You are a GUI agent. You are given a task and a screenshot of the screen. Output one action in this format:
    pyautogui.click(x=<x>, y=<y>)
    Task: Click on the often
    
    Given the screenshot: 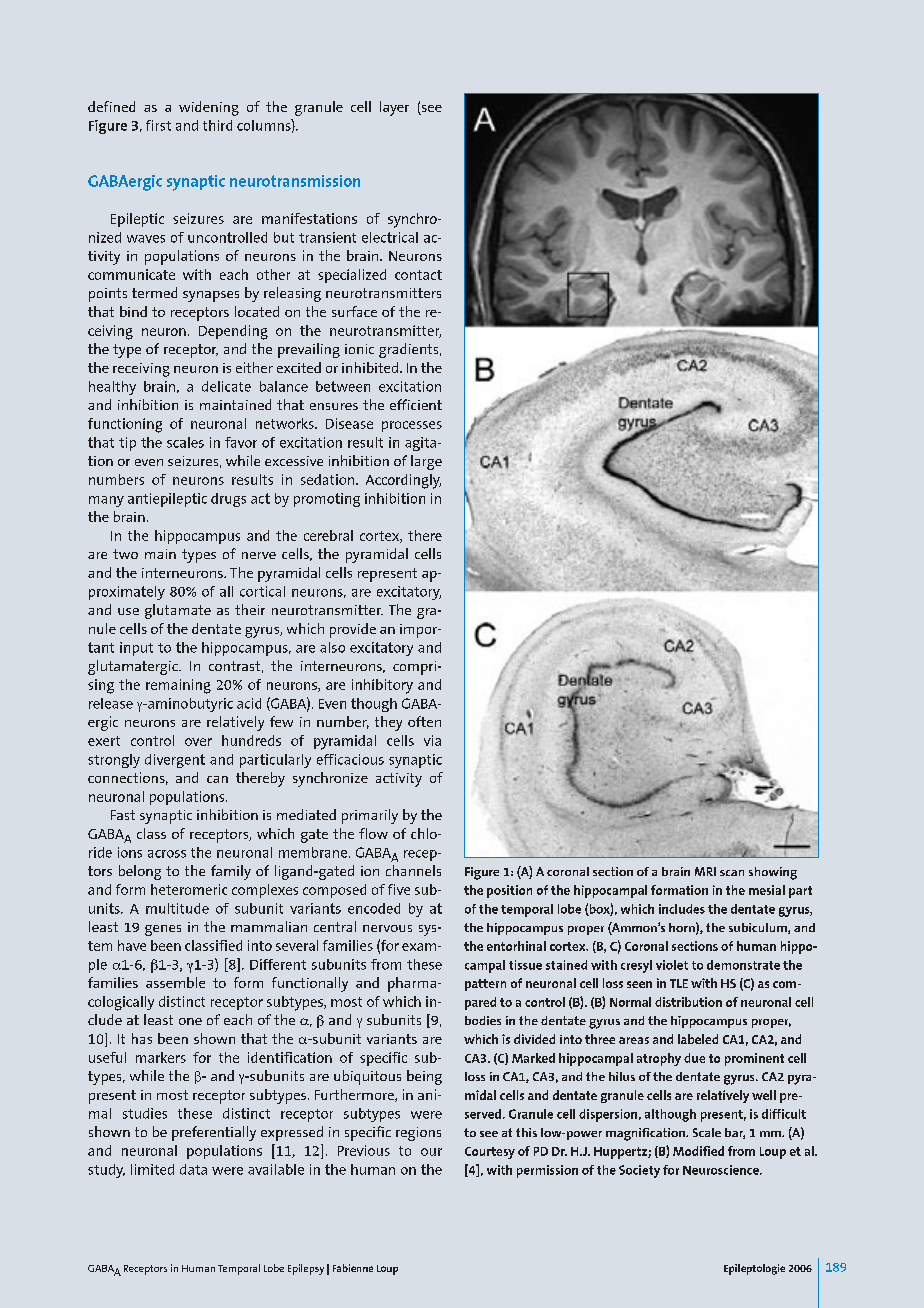 What is the action you would take?
    pyautogui.click(x=424, y=721)
